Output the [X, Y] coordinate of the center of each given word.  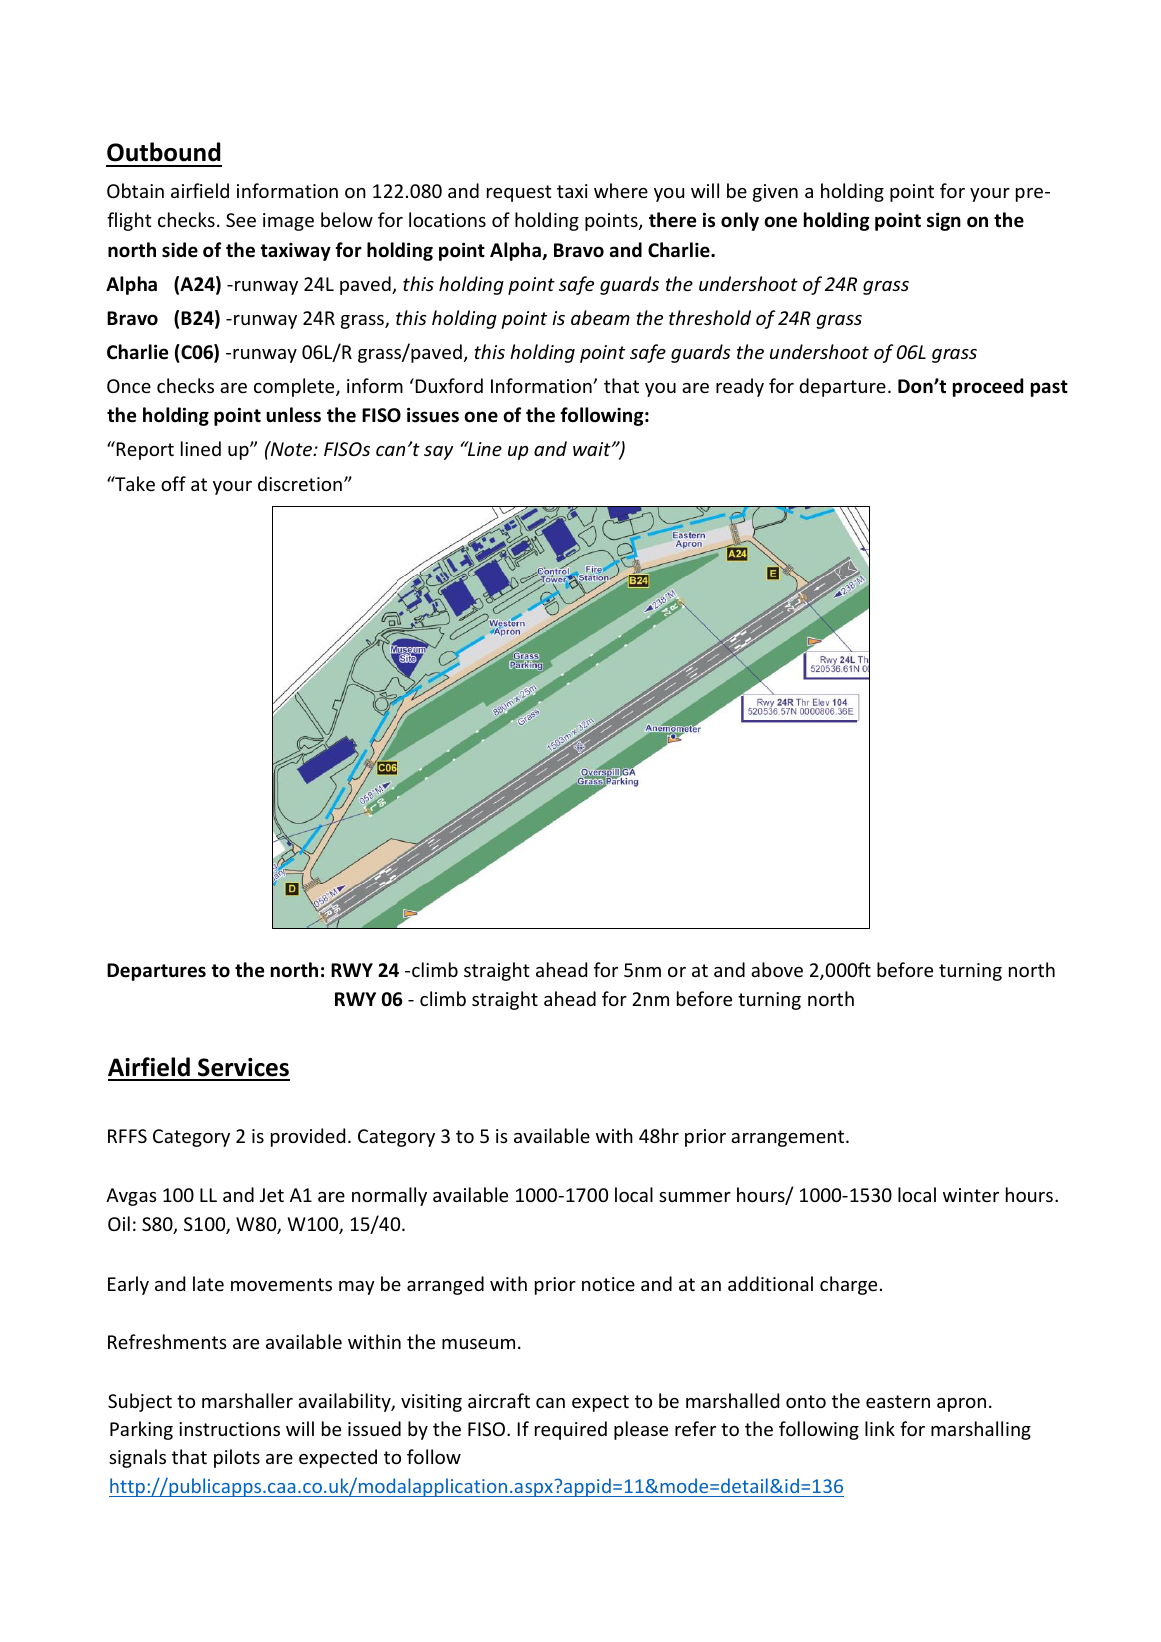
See [241, 220]
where [621, 190]
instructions [229, 1429]
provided [308, 1137]
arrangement [789, 1138]
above [777, 969]
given [775, 193]
